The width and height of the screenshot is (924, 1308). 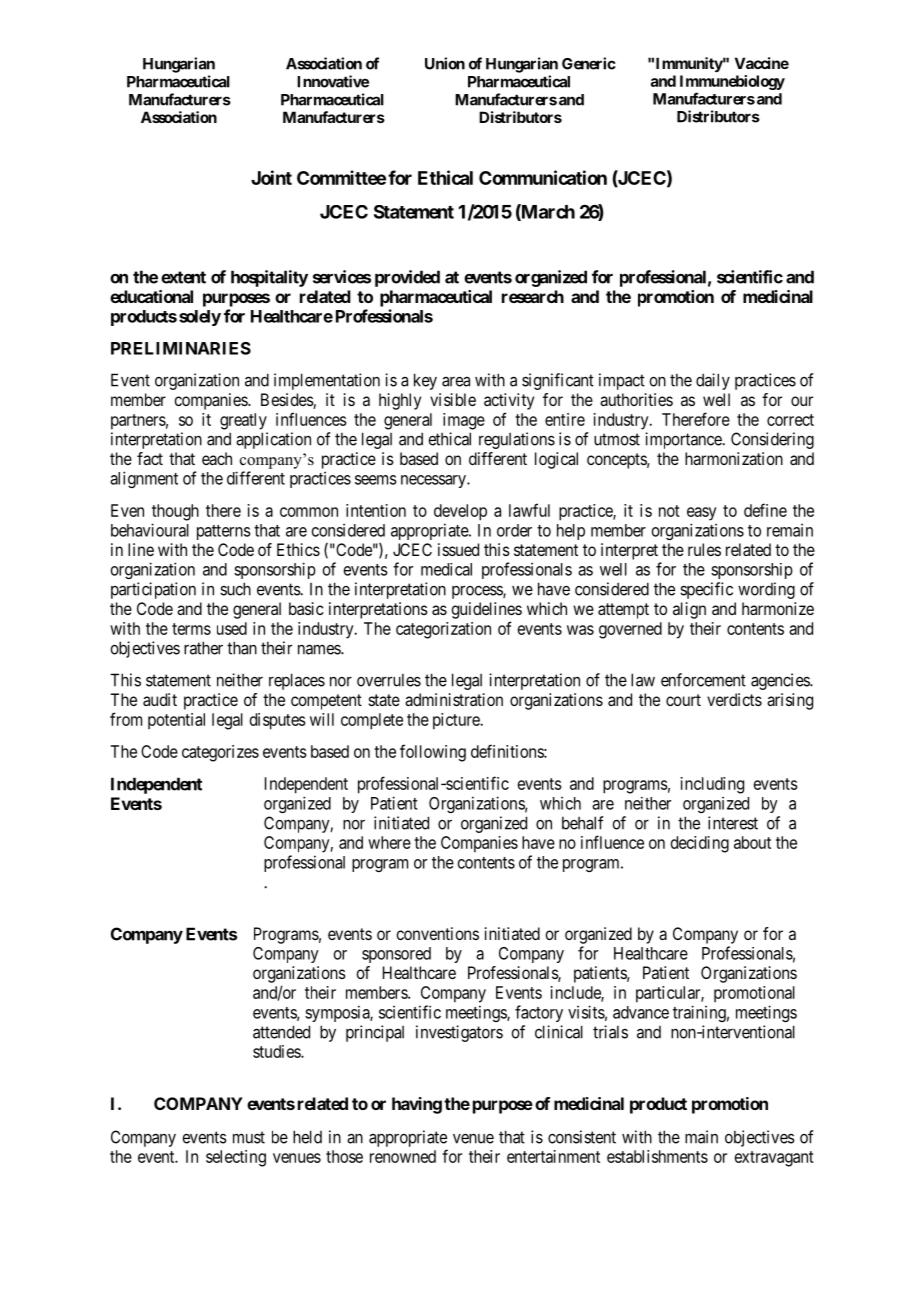 What do you see at coordinates (589, 63) in the screenshot?
I see `Generic` at bounding box center [589, 63].
